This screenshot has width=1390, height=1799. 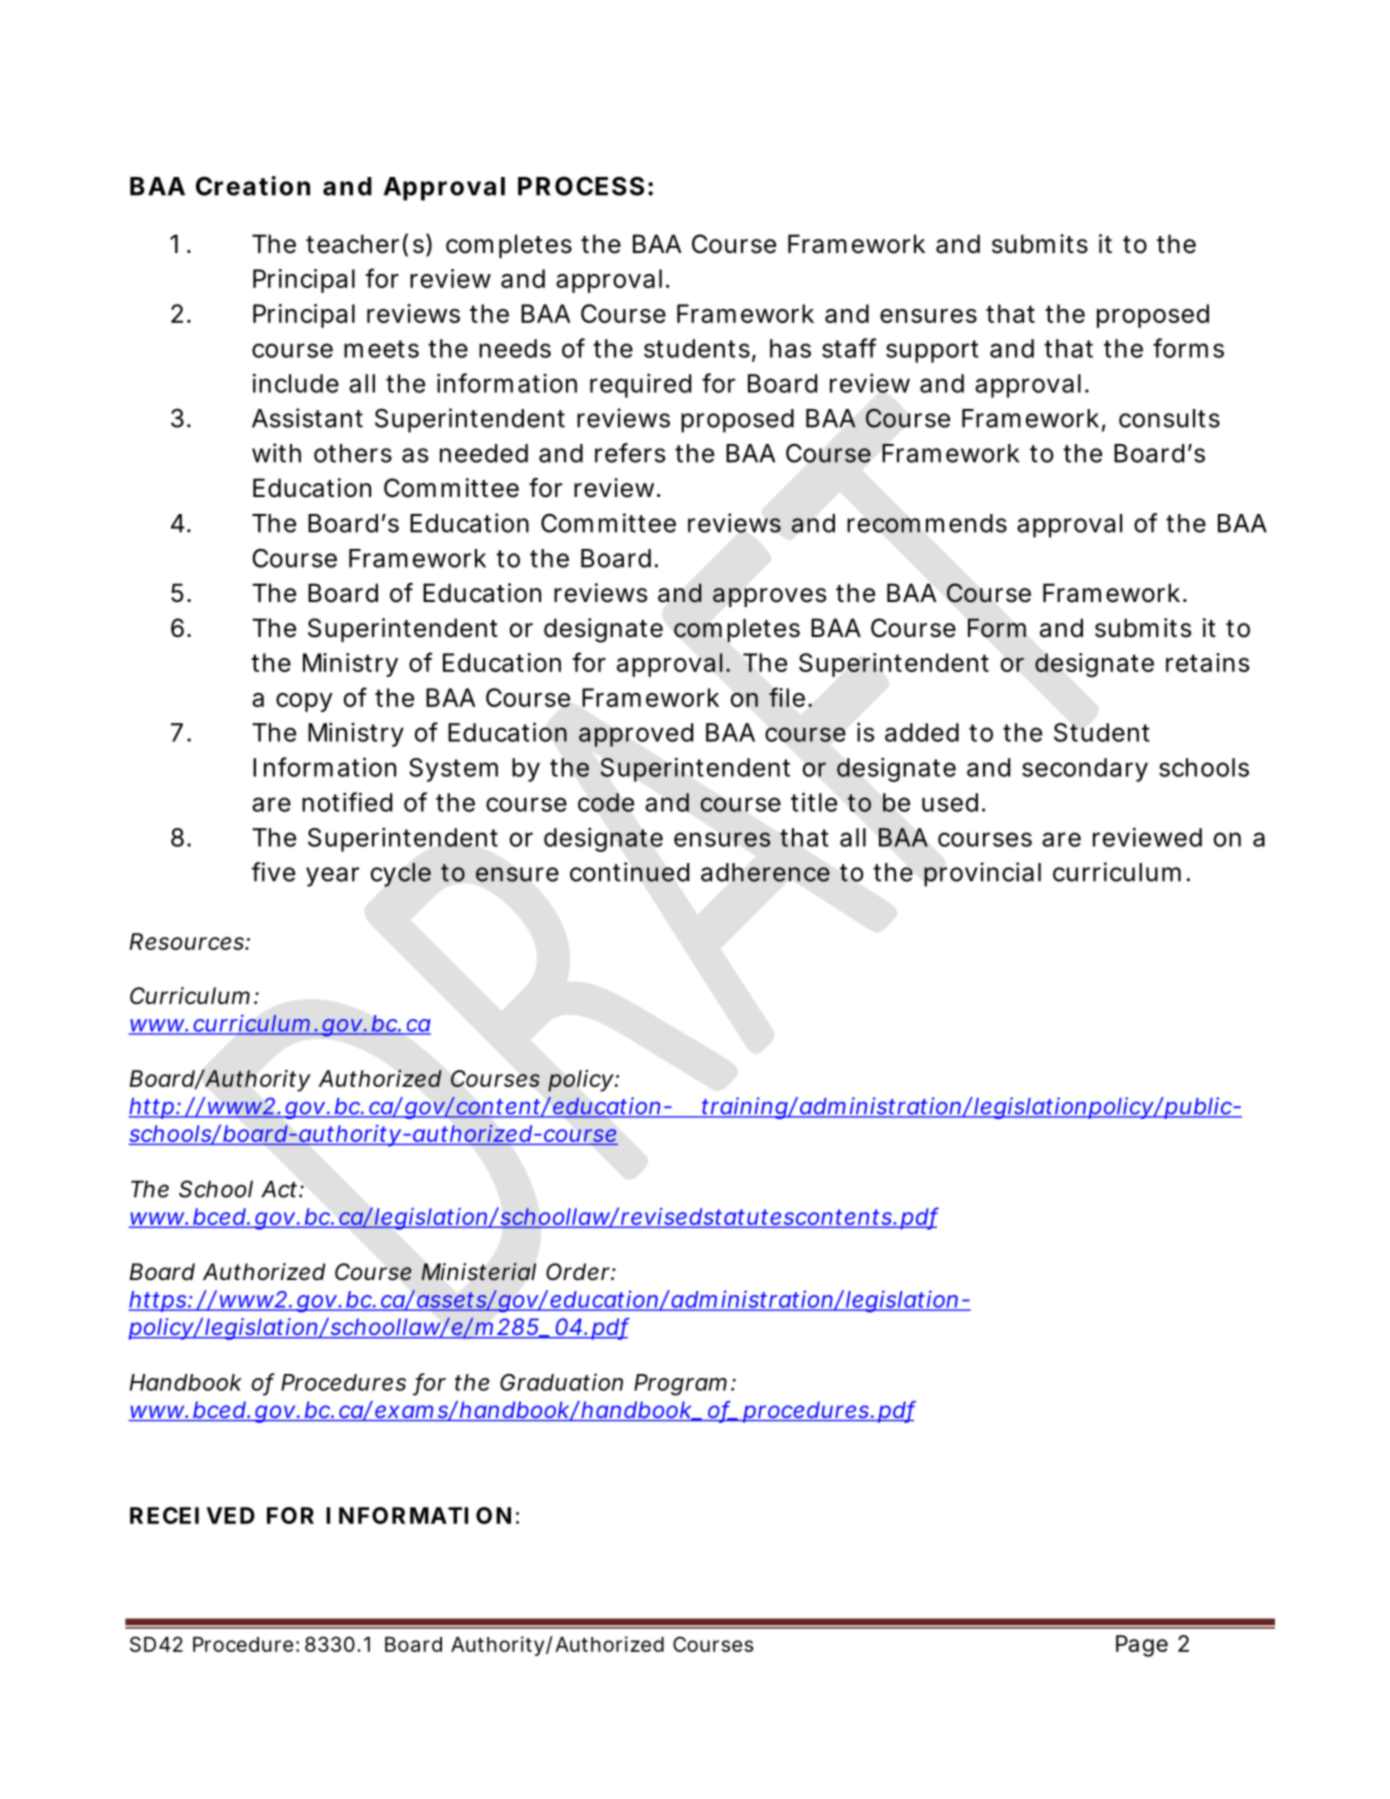 What do you see at coordinates (1142, 1646) in the screenshot?
I see `Page` at bounding box center [1142, 1646].
